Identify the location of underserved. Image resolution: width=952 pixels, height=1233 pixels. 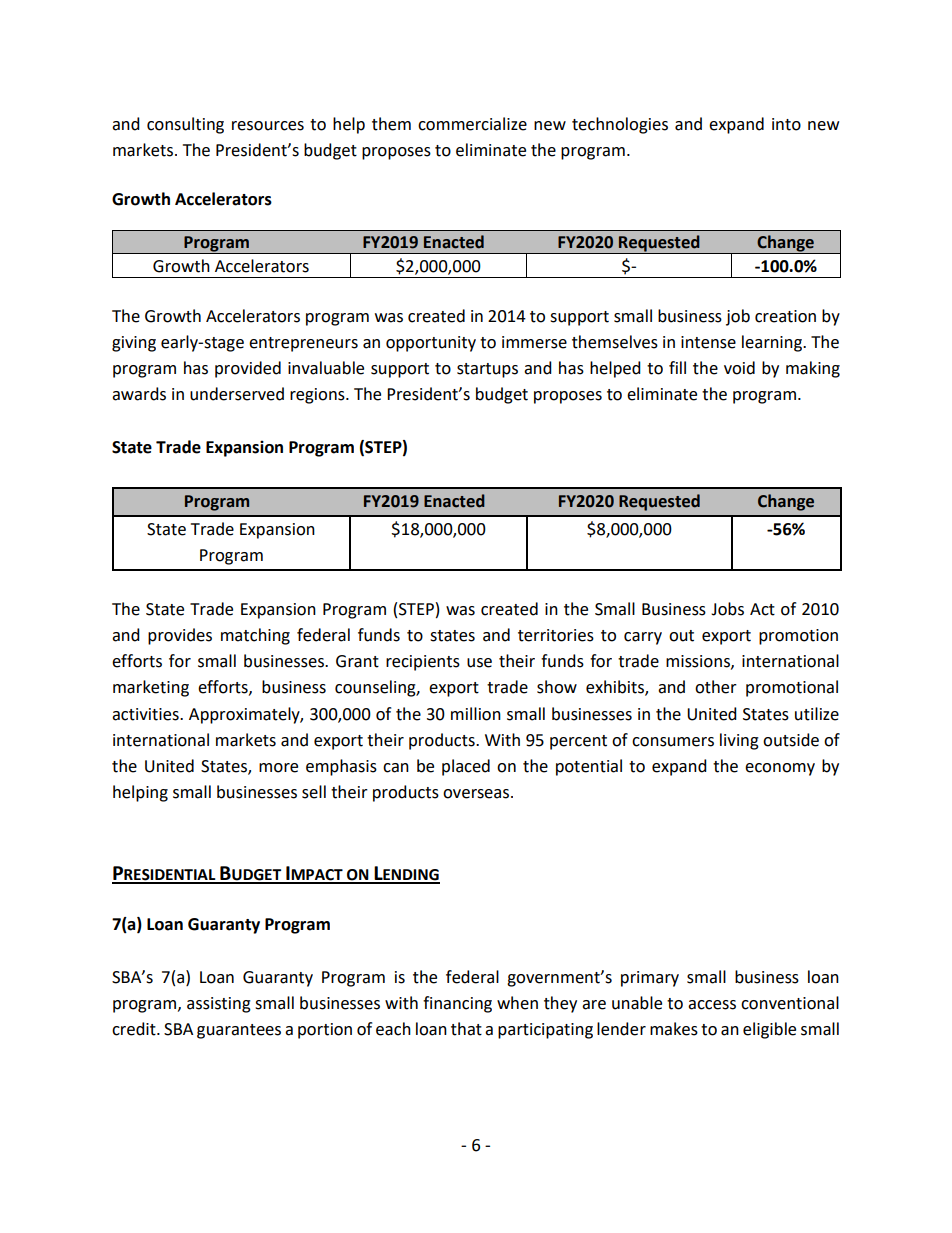
(237, 394).
